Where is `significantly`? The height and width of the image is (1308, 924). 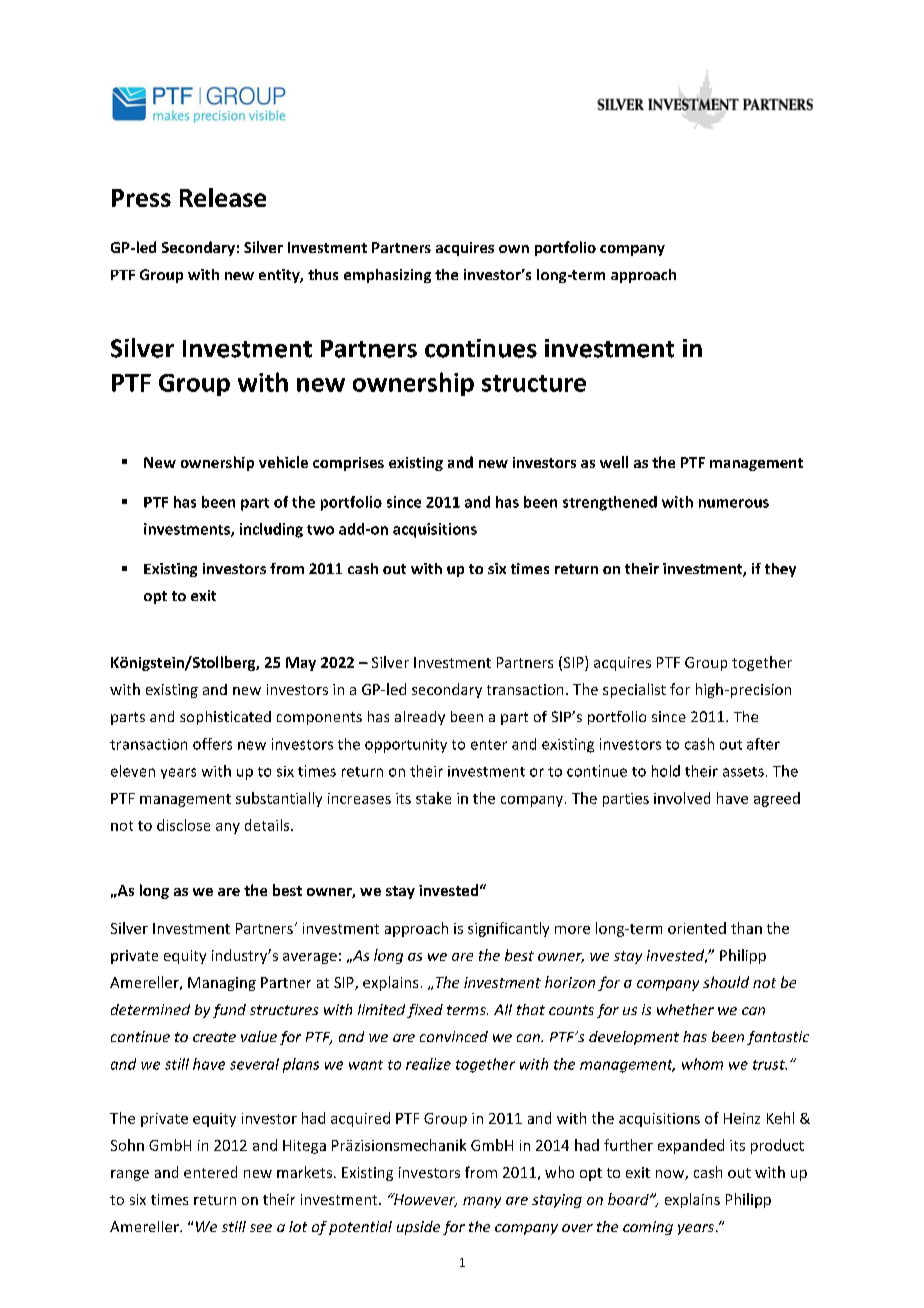
significantly is located at coordinates (508, 929).
